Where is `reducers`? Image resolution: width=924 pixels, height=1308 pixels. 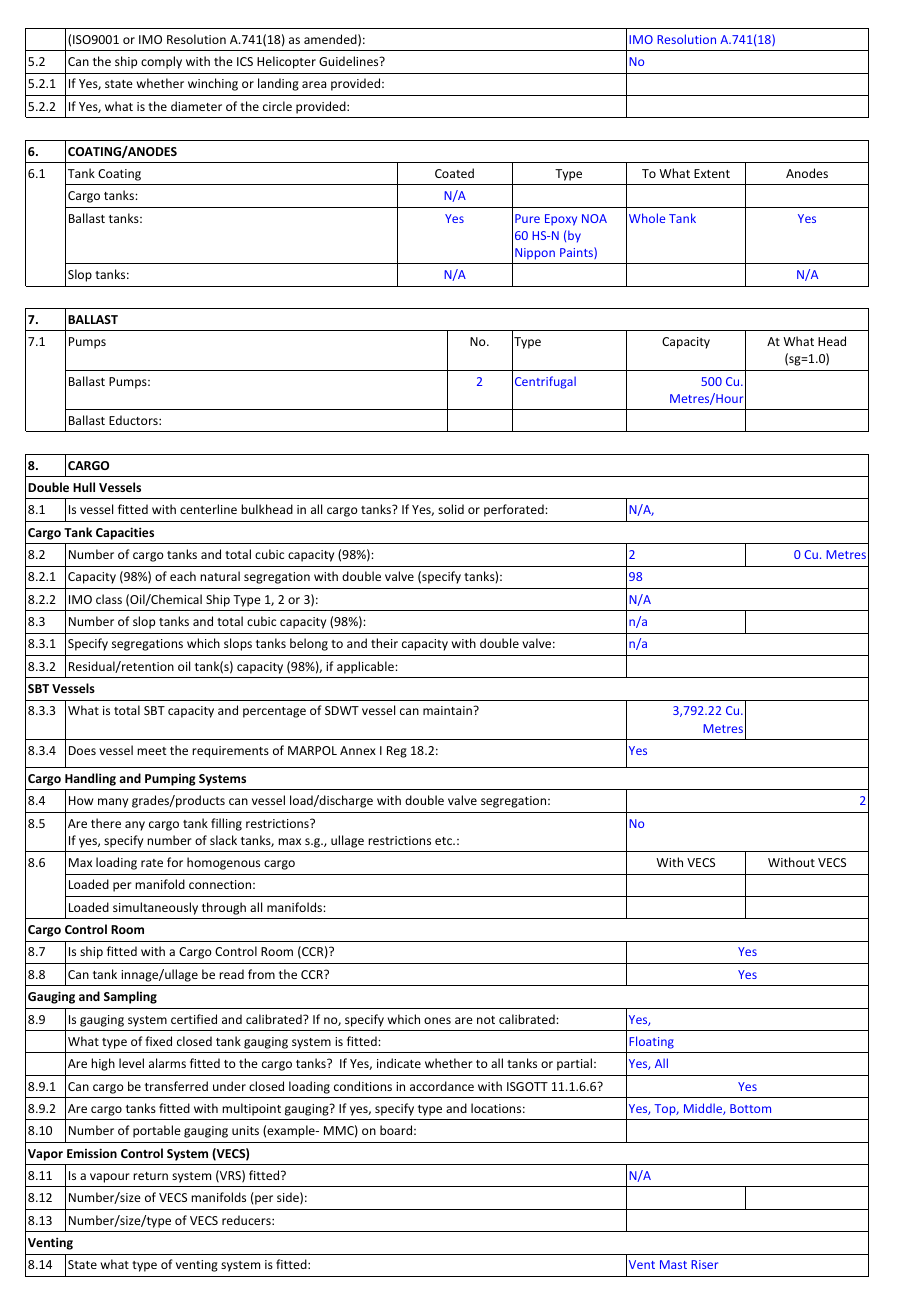
reducers is located at coordinates (247, 1220).
